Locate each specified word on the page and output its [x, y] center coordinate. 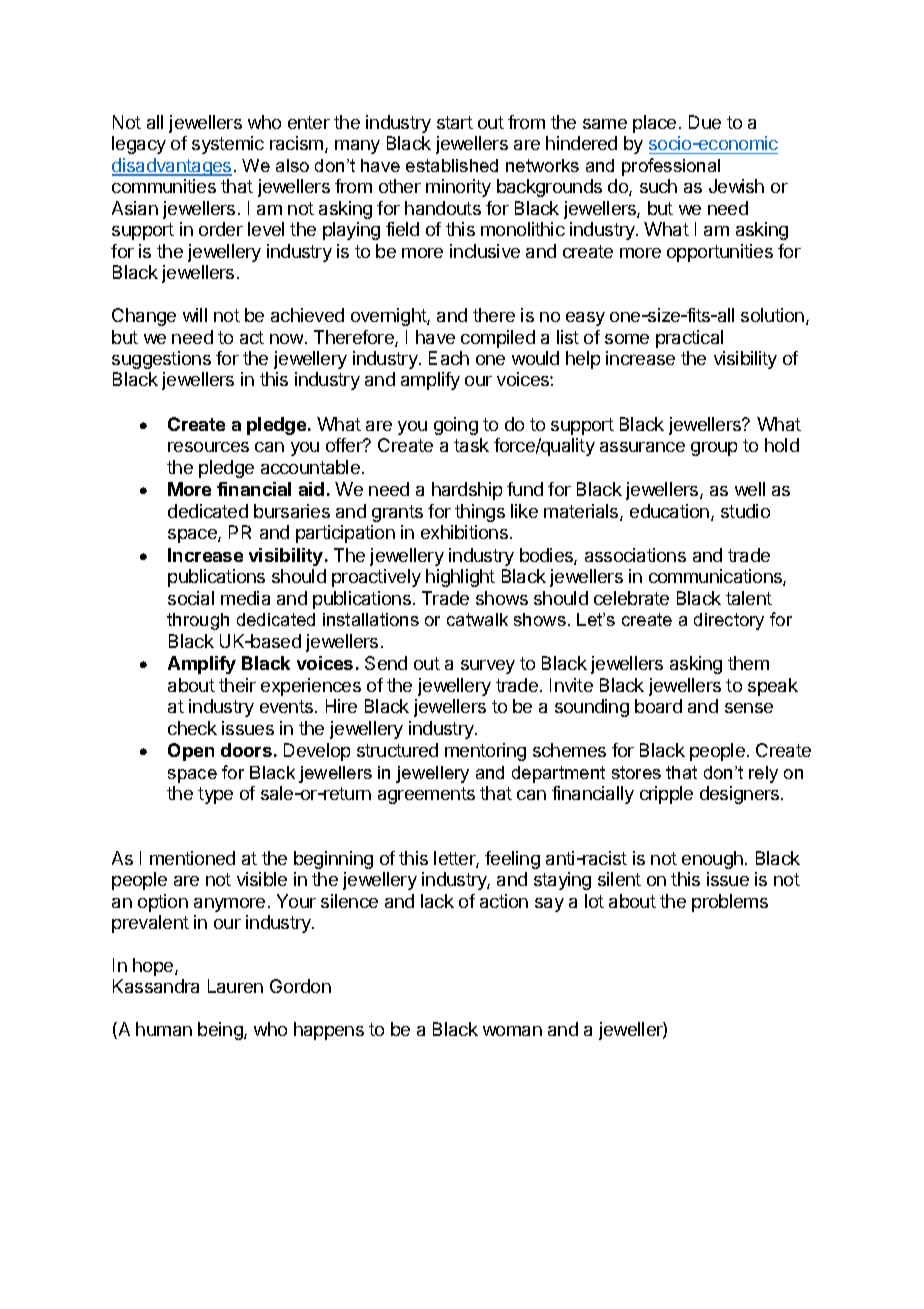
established [452, 165]
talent [749, 598]
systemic [228, 145]
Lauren [235, 986]
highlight [460, 578]
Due [705, 122]
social [191, 598]
